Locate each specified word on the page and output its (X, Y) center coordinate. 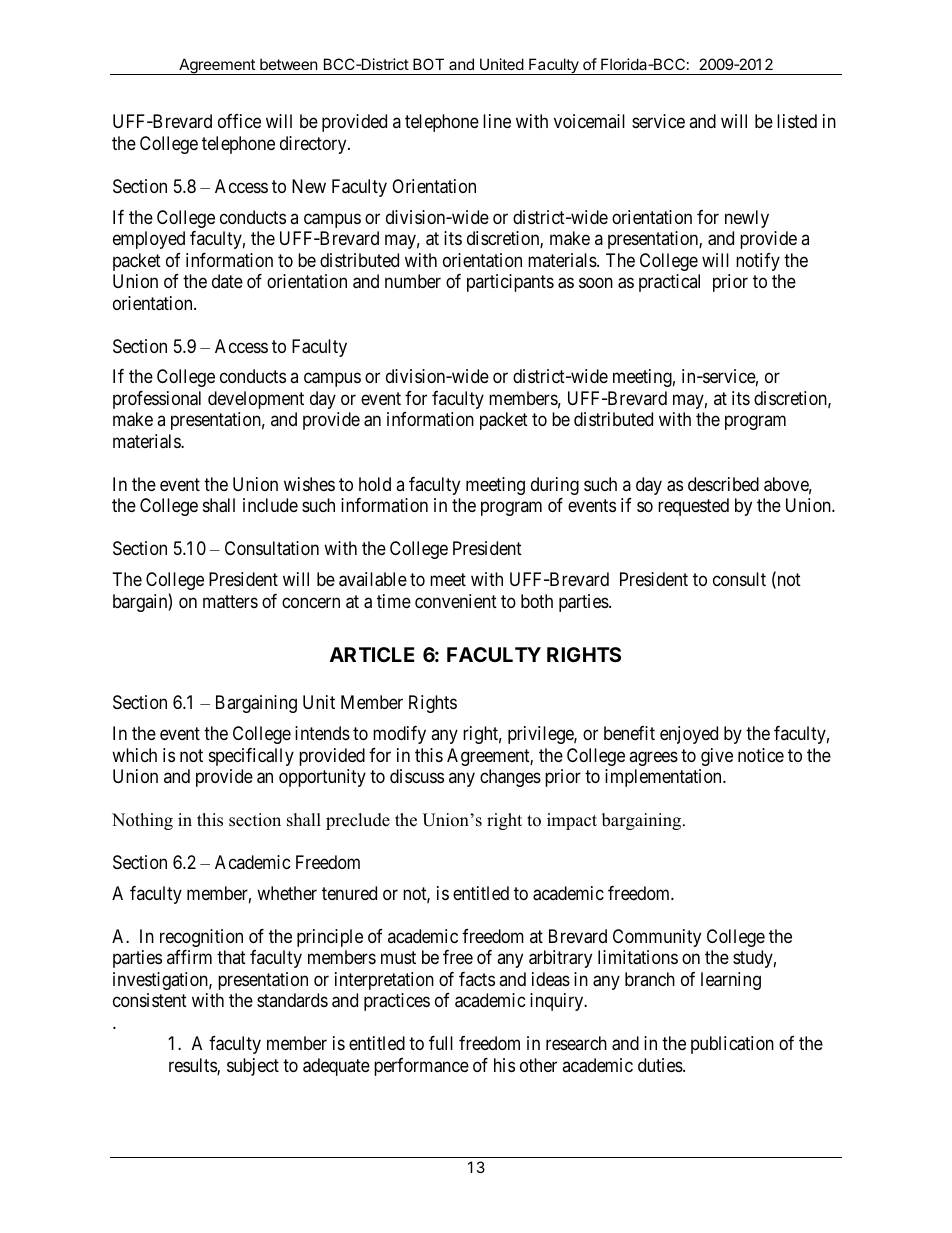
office (239, 121)
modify (399, 735)
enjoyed (689, 735)
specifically (251, 757)
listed (797, 121)
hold (375, 484)
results (193, 1066)
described (723, 484)
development (256, 400)
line (497, 121)
